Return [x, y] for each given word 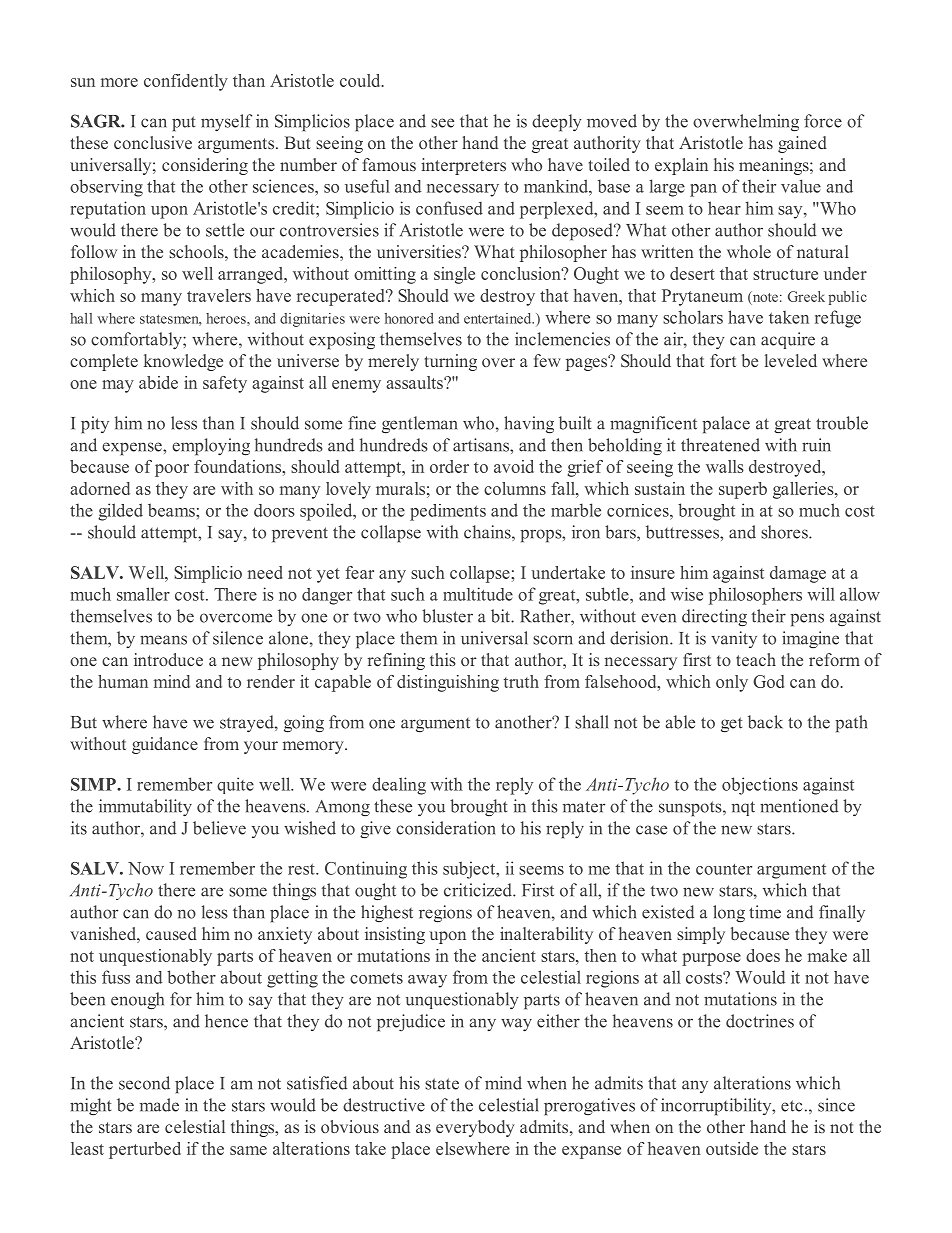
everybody [475, 1128]
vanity [734, 639]
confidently [186, 82]
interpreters [463, 166]
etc [792, 1106]
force [823, 121]
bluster [447, 616]
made [159, 1105]
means [163, 640]
